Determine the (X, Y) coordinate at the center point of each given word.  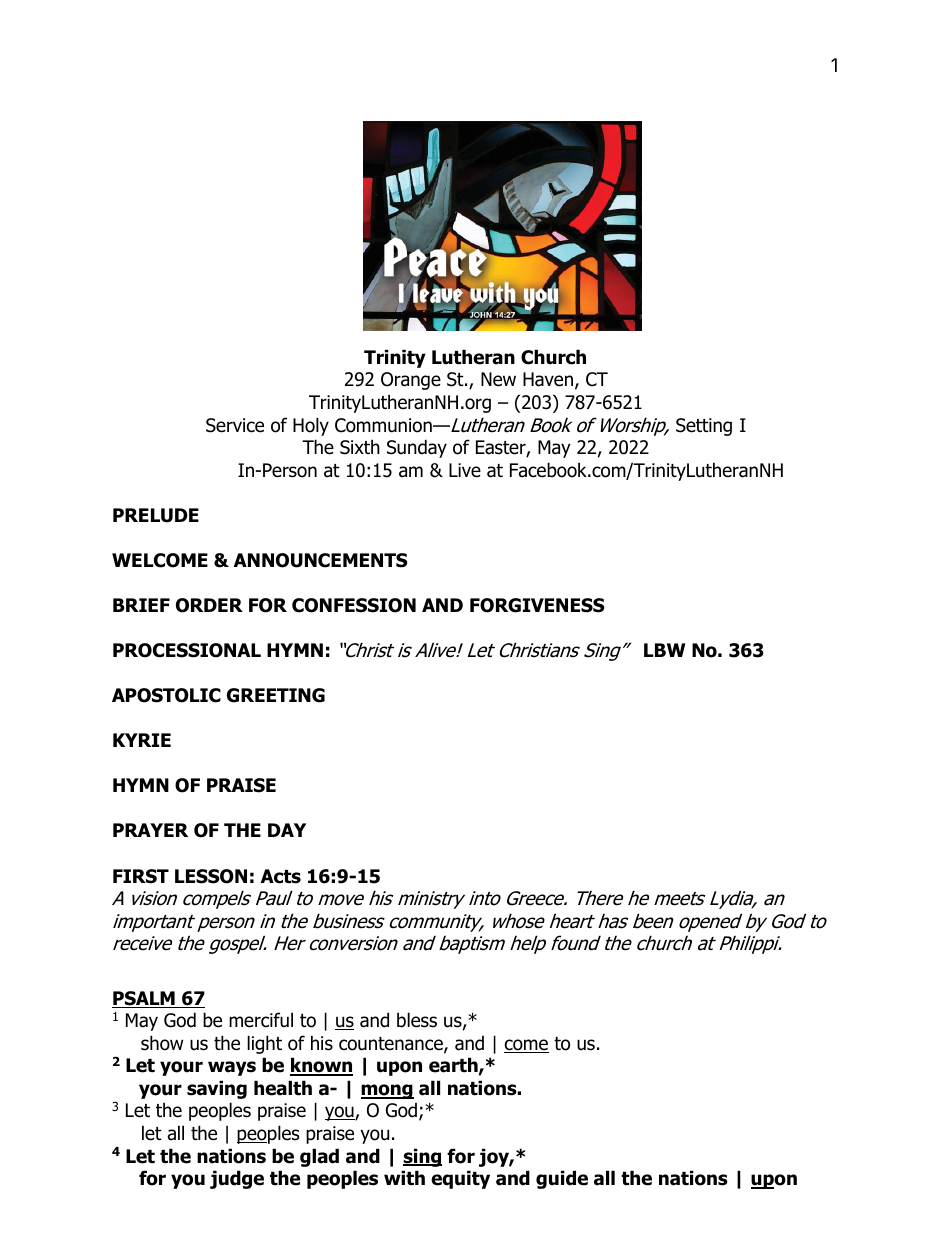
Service (235, 425)
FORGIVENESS (537, 605)
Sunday (417, 448)
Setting (704, 427)
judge (237, 1179)
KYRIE (142, 740)
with (404, 1178)
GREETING (276, 695)
